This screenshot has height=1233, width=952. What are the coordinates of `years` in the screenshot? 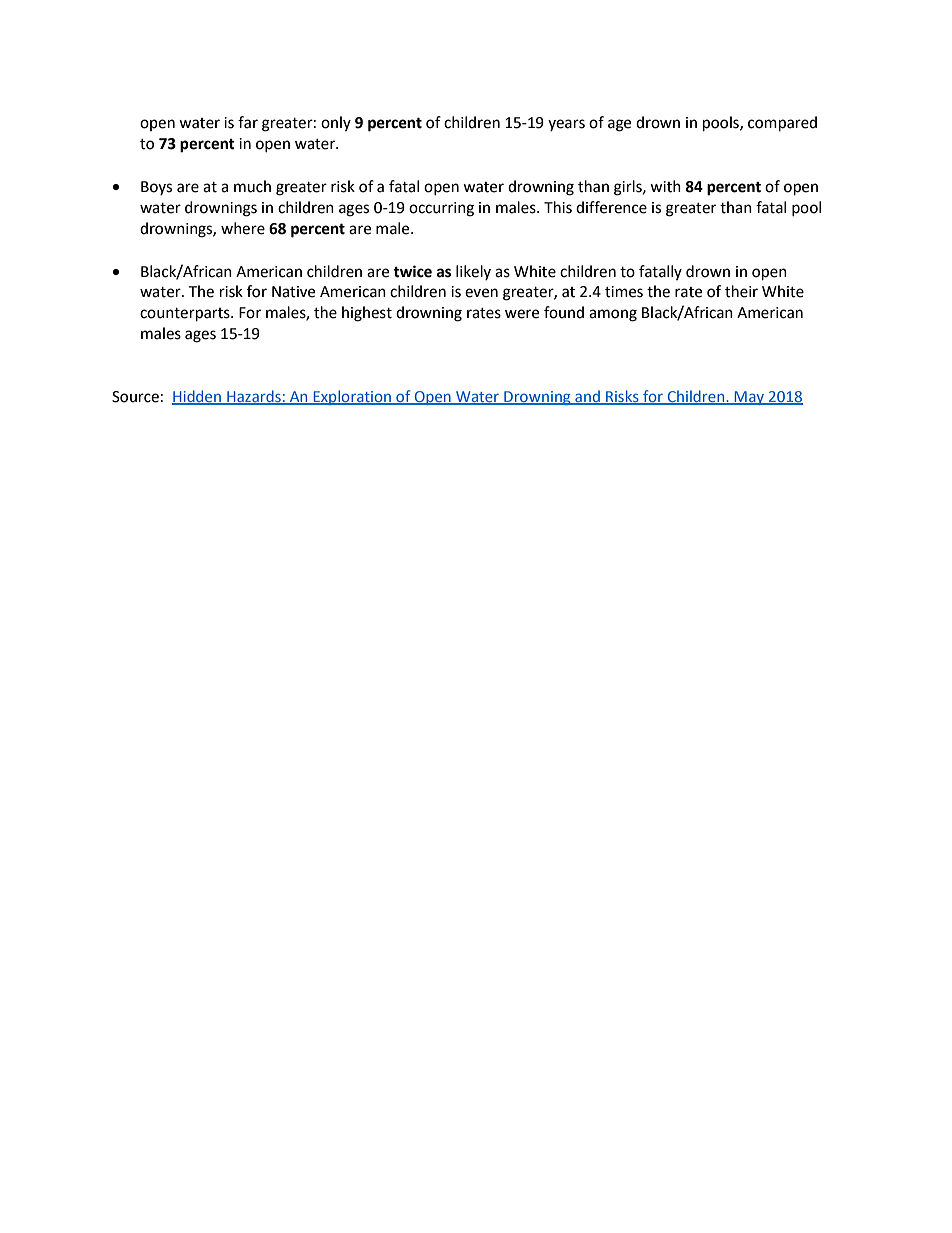 It's located at (566, 125).
